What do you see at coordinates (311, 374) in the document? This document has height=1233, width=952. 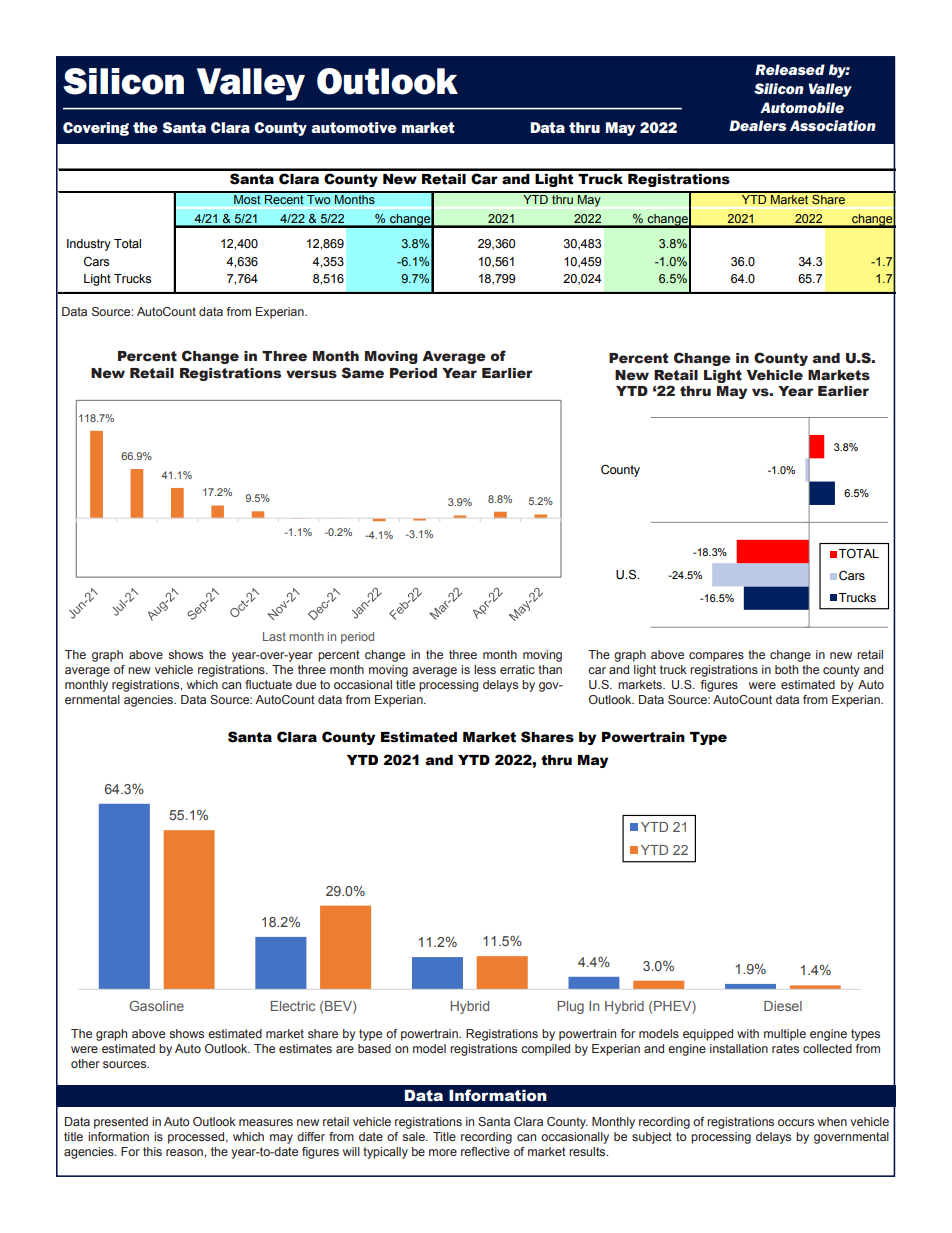 I see `versus` at bounding box center [311, 374].
